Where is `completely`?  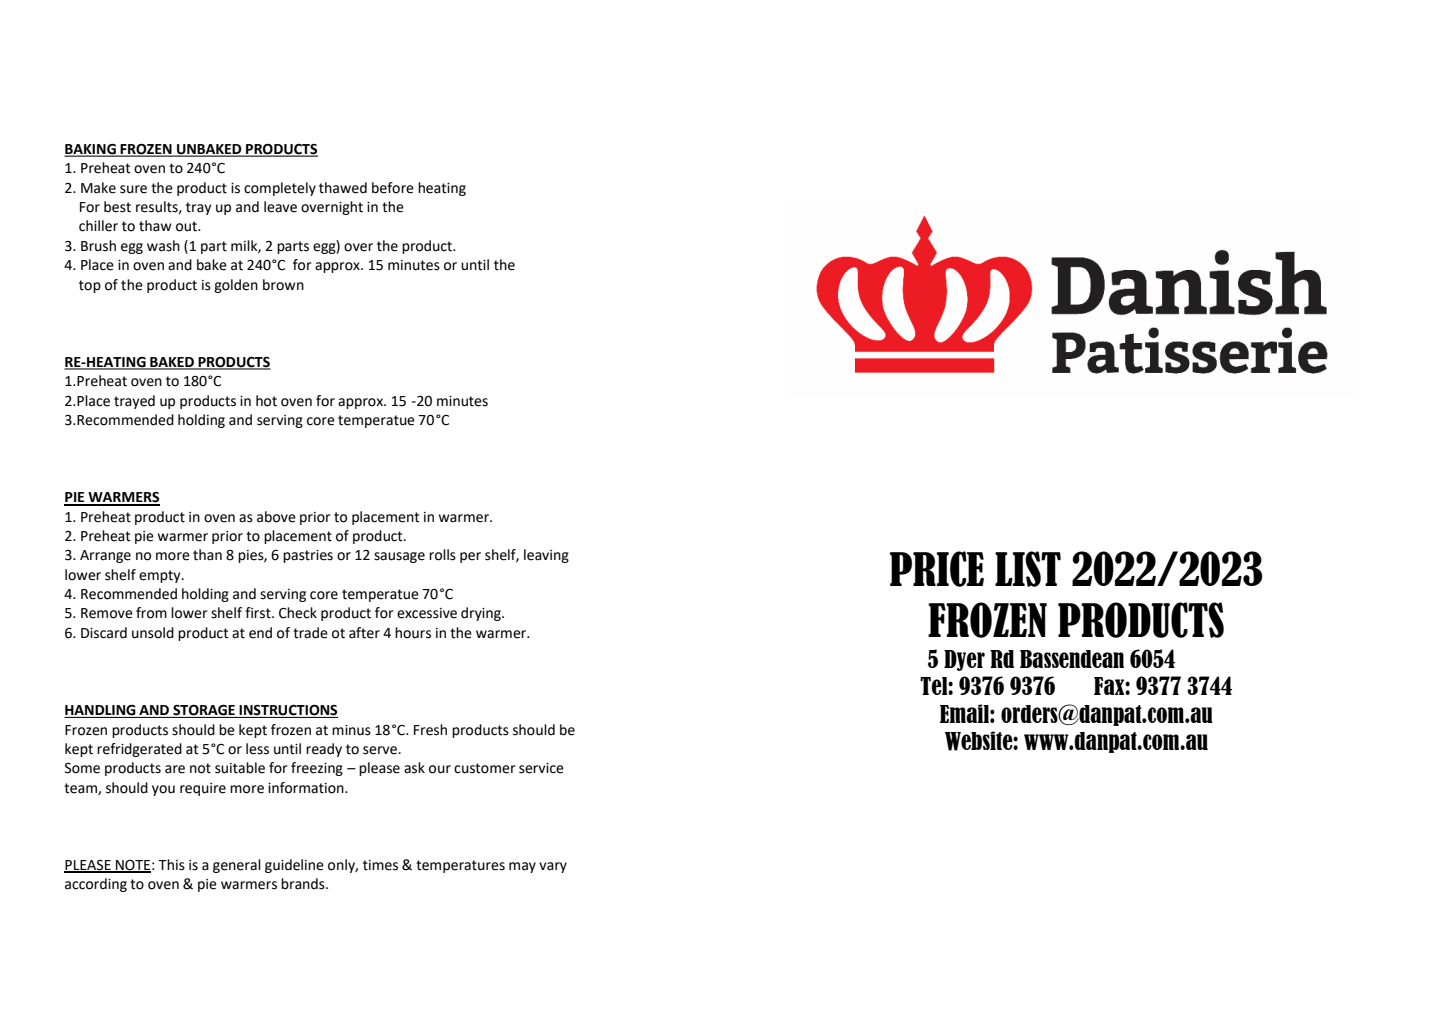 completely is located at coordinates (280, 189).
